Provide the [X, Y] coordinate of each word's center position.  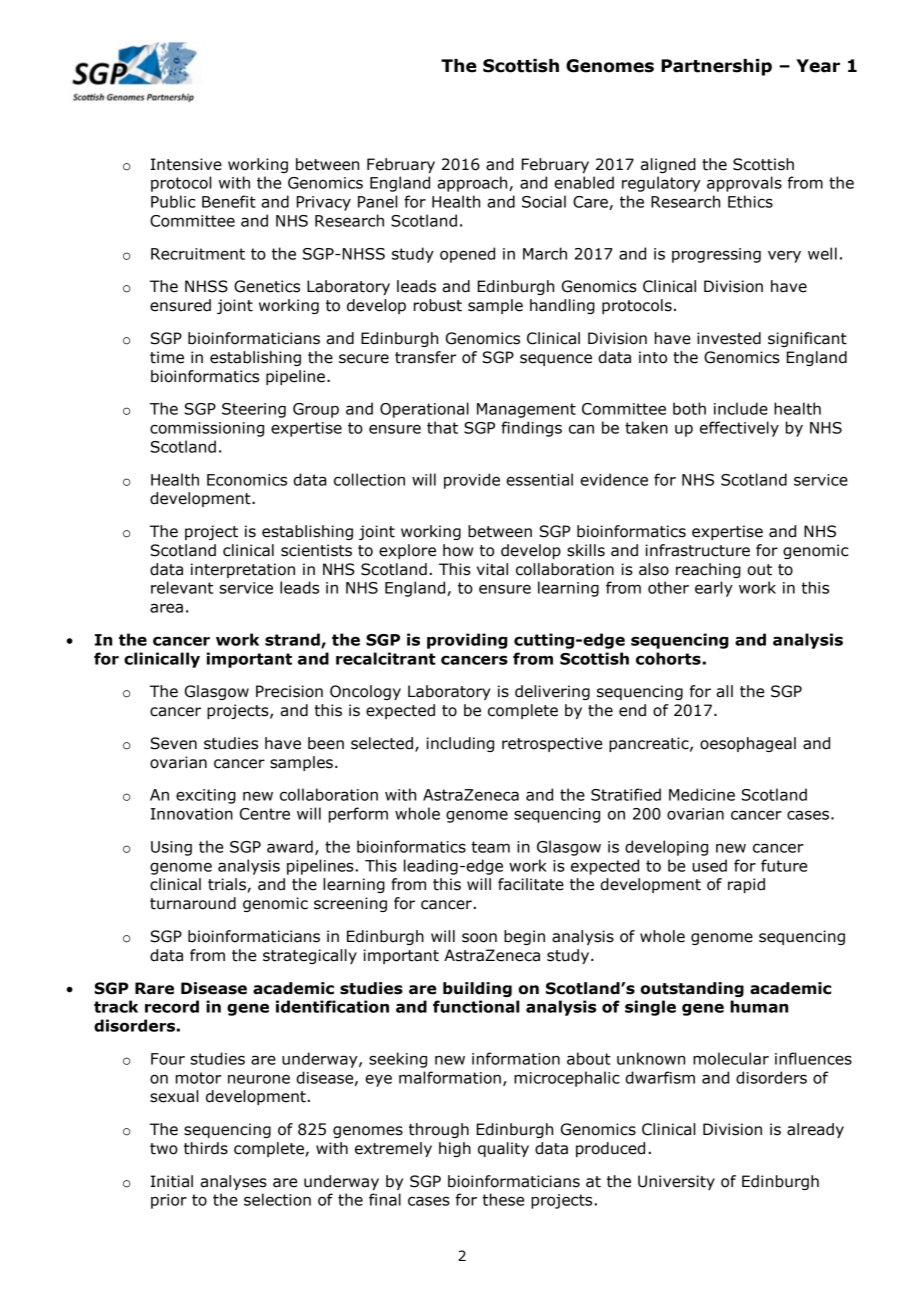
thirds [206, 1148]
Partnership [716, 67]
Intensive [186, 164]
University [676, 1182]
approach [473, 184]
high [455, 1149]
